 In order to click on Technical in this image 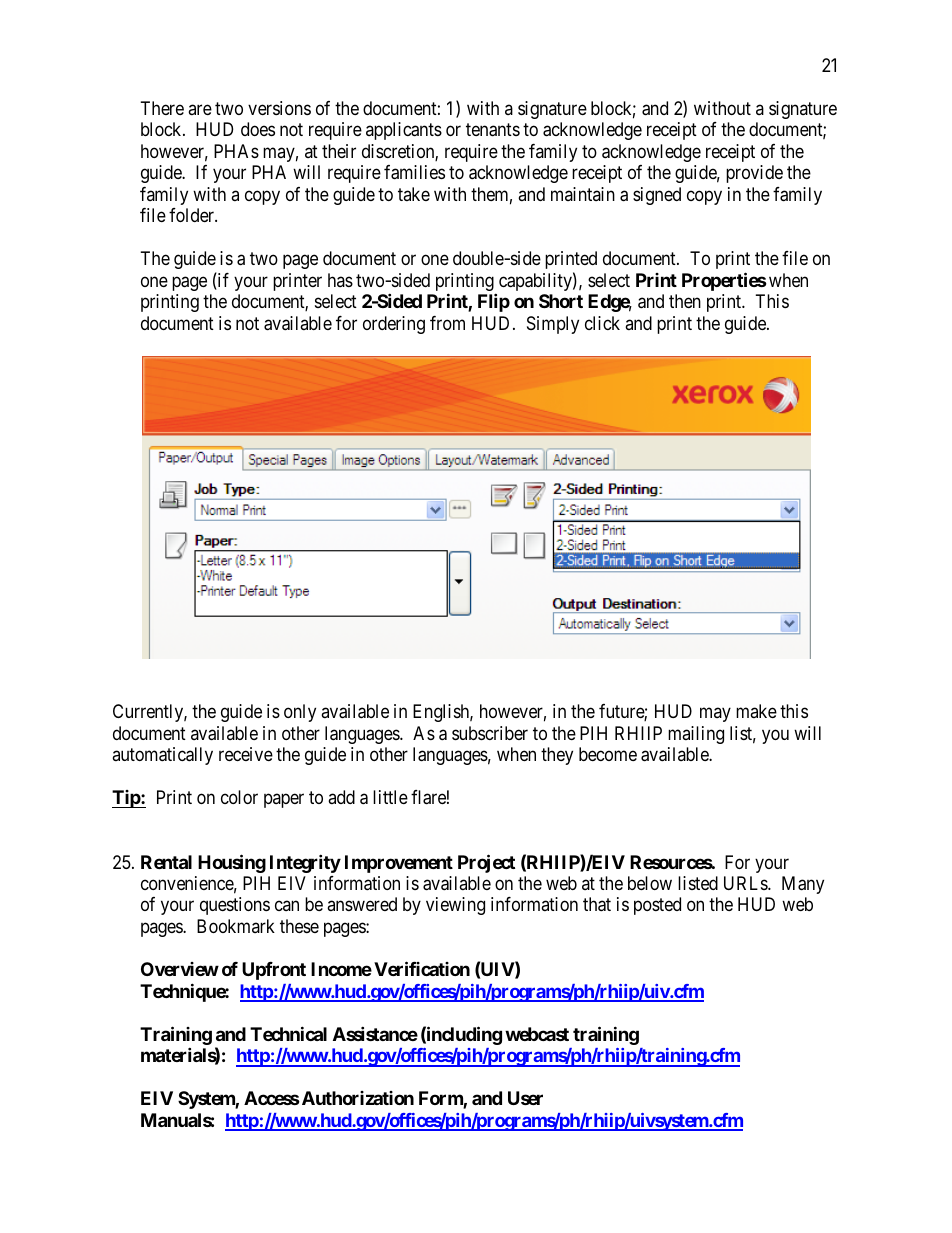, I will do `click(288, 1033)`.
